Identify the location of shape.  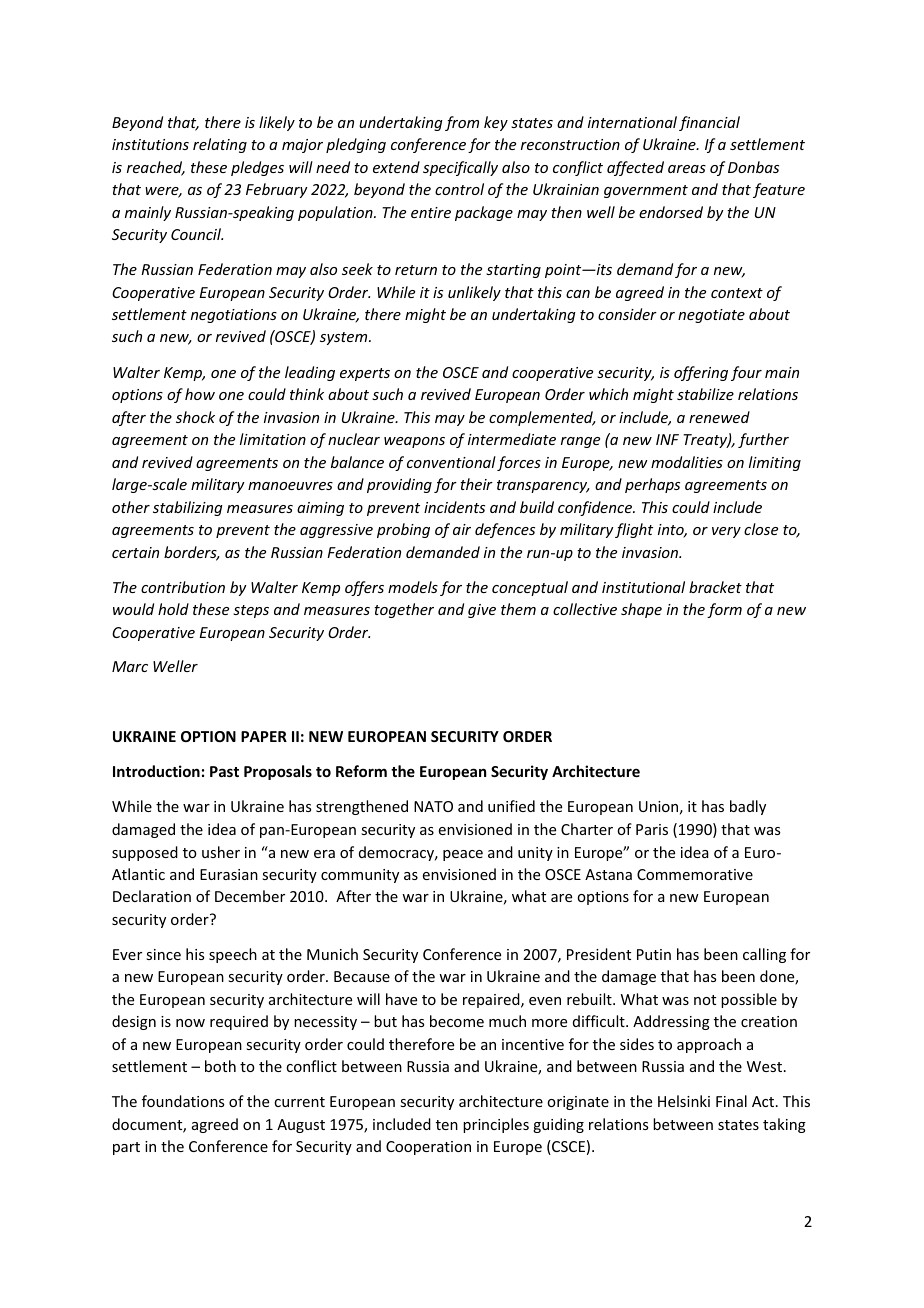
(641, 610).
